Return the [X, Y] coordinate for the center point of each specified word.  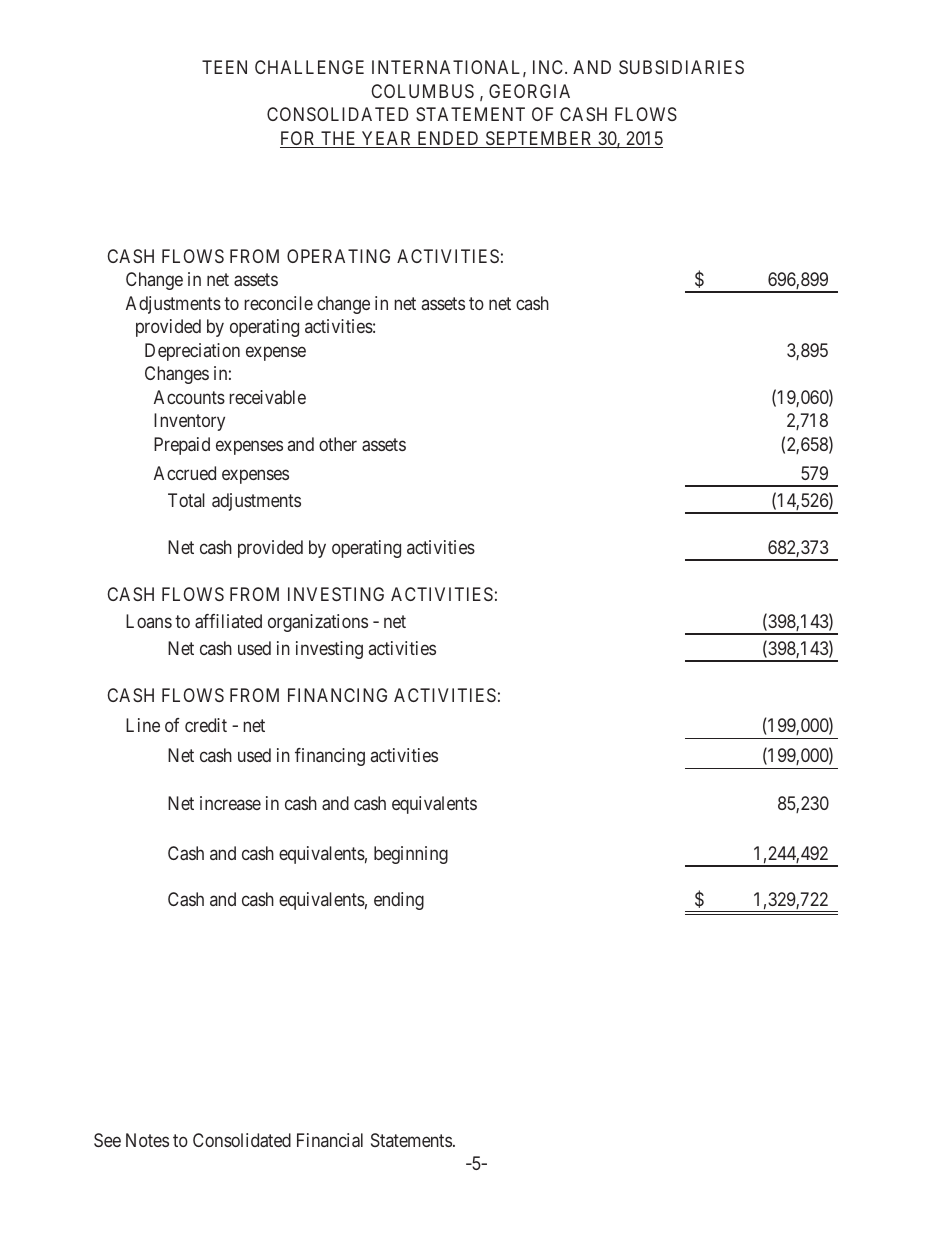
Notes [147, 1140]
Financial [330, 1140]
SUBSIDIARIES [681, 67]
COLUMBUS [422, 91]
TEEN [224, 67]
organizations [318, 623]
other [338, 444]
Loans [149, 621]
